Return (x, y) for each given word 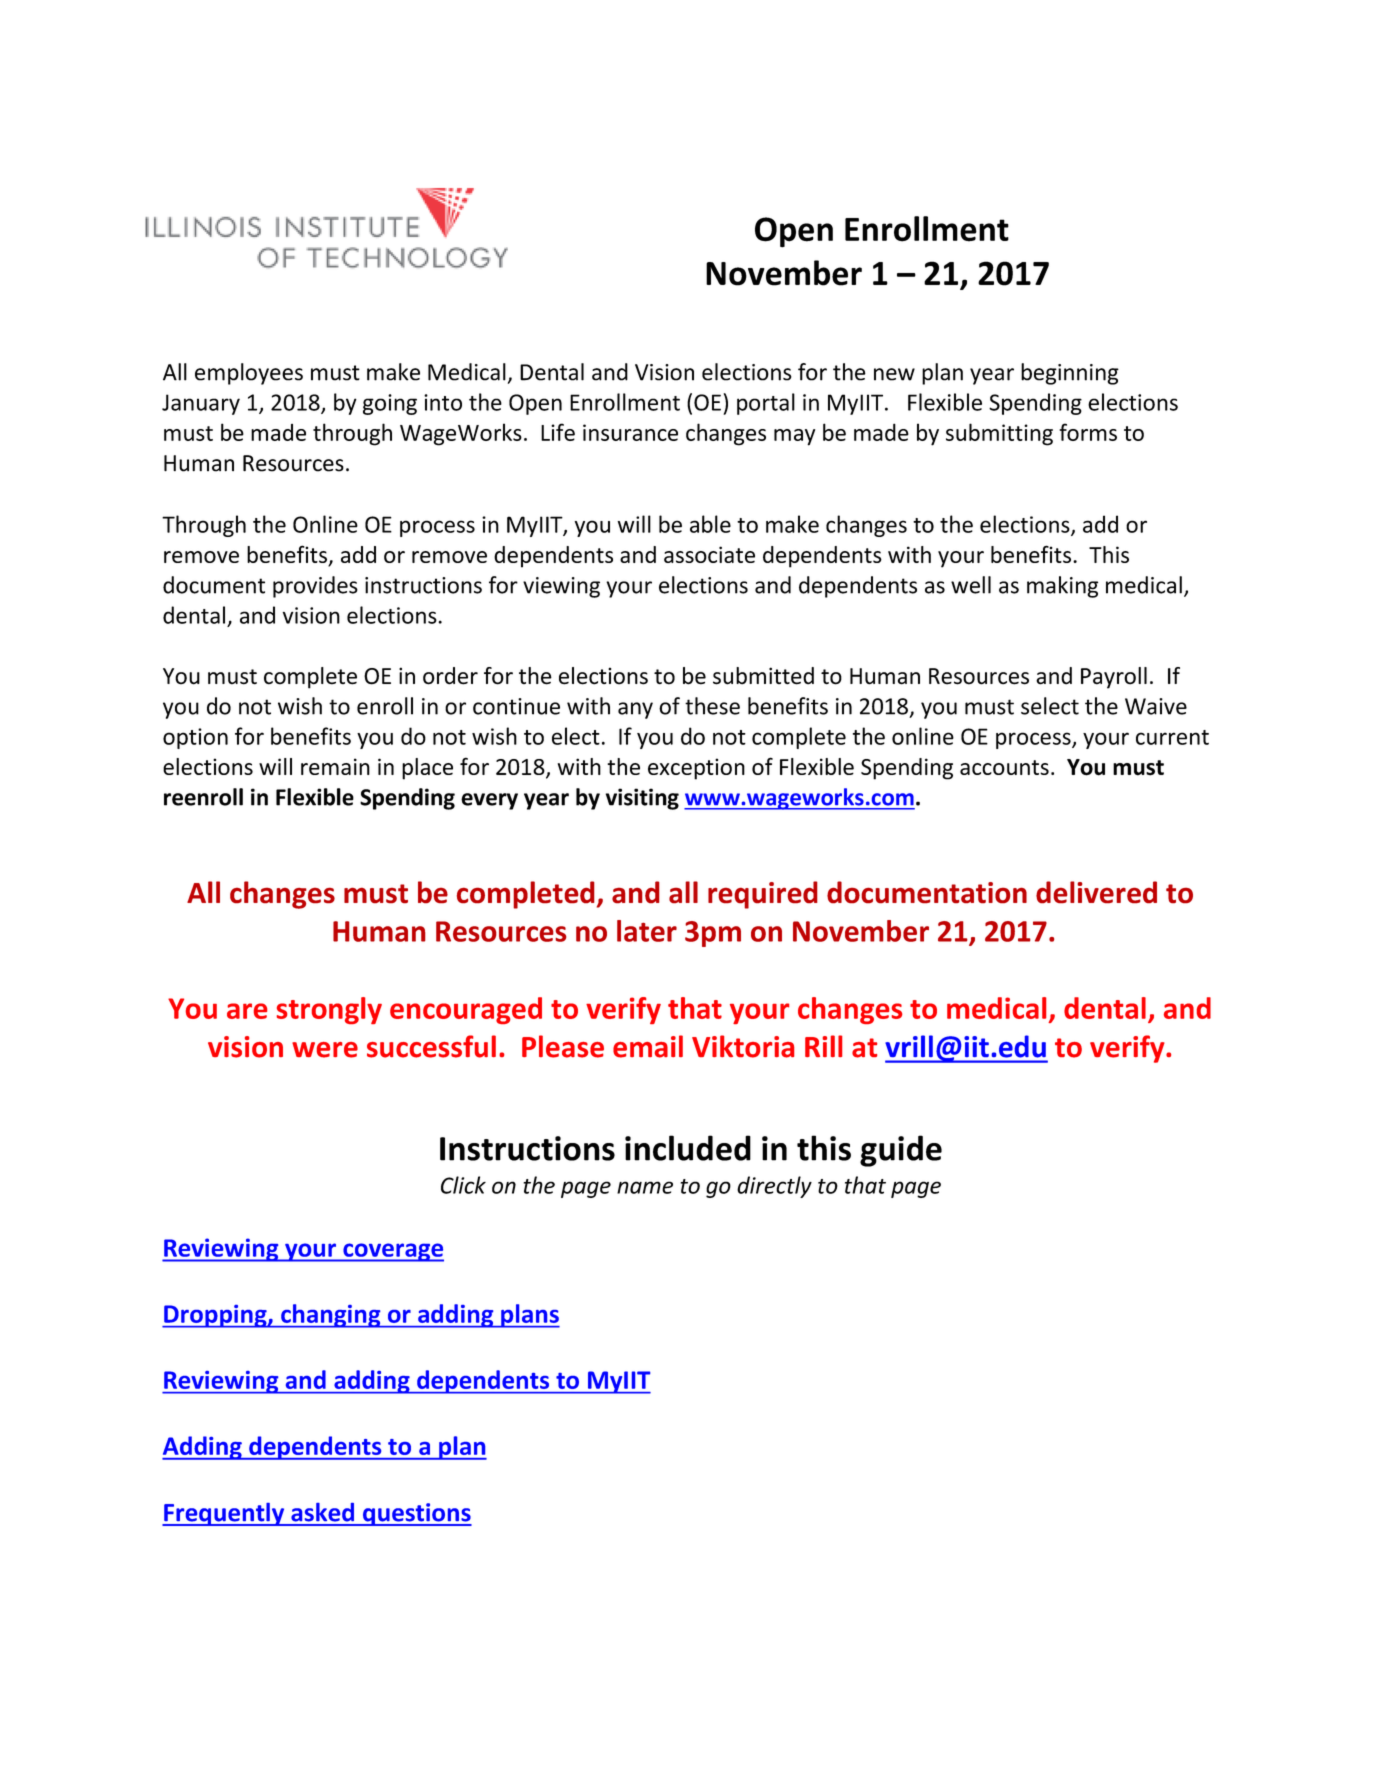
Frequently (224, 1514)
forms (1088, 432)
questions (416, 1514)
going (390, 404)
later (647, 931)
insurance (630, 432)
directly (774, 1187)
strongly (329, 1010)
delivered (1096, 892)
